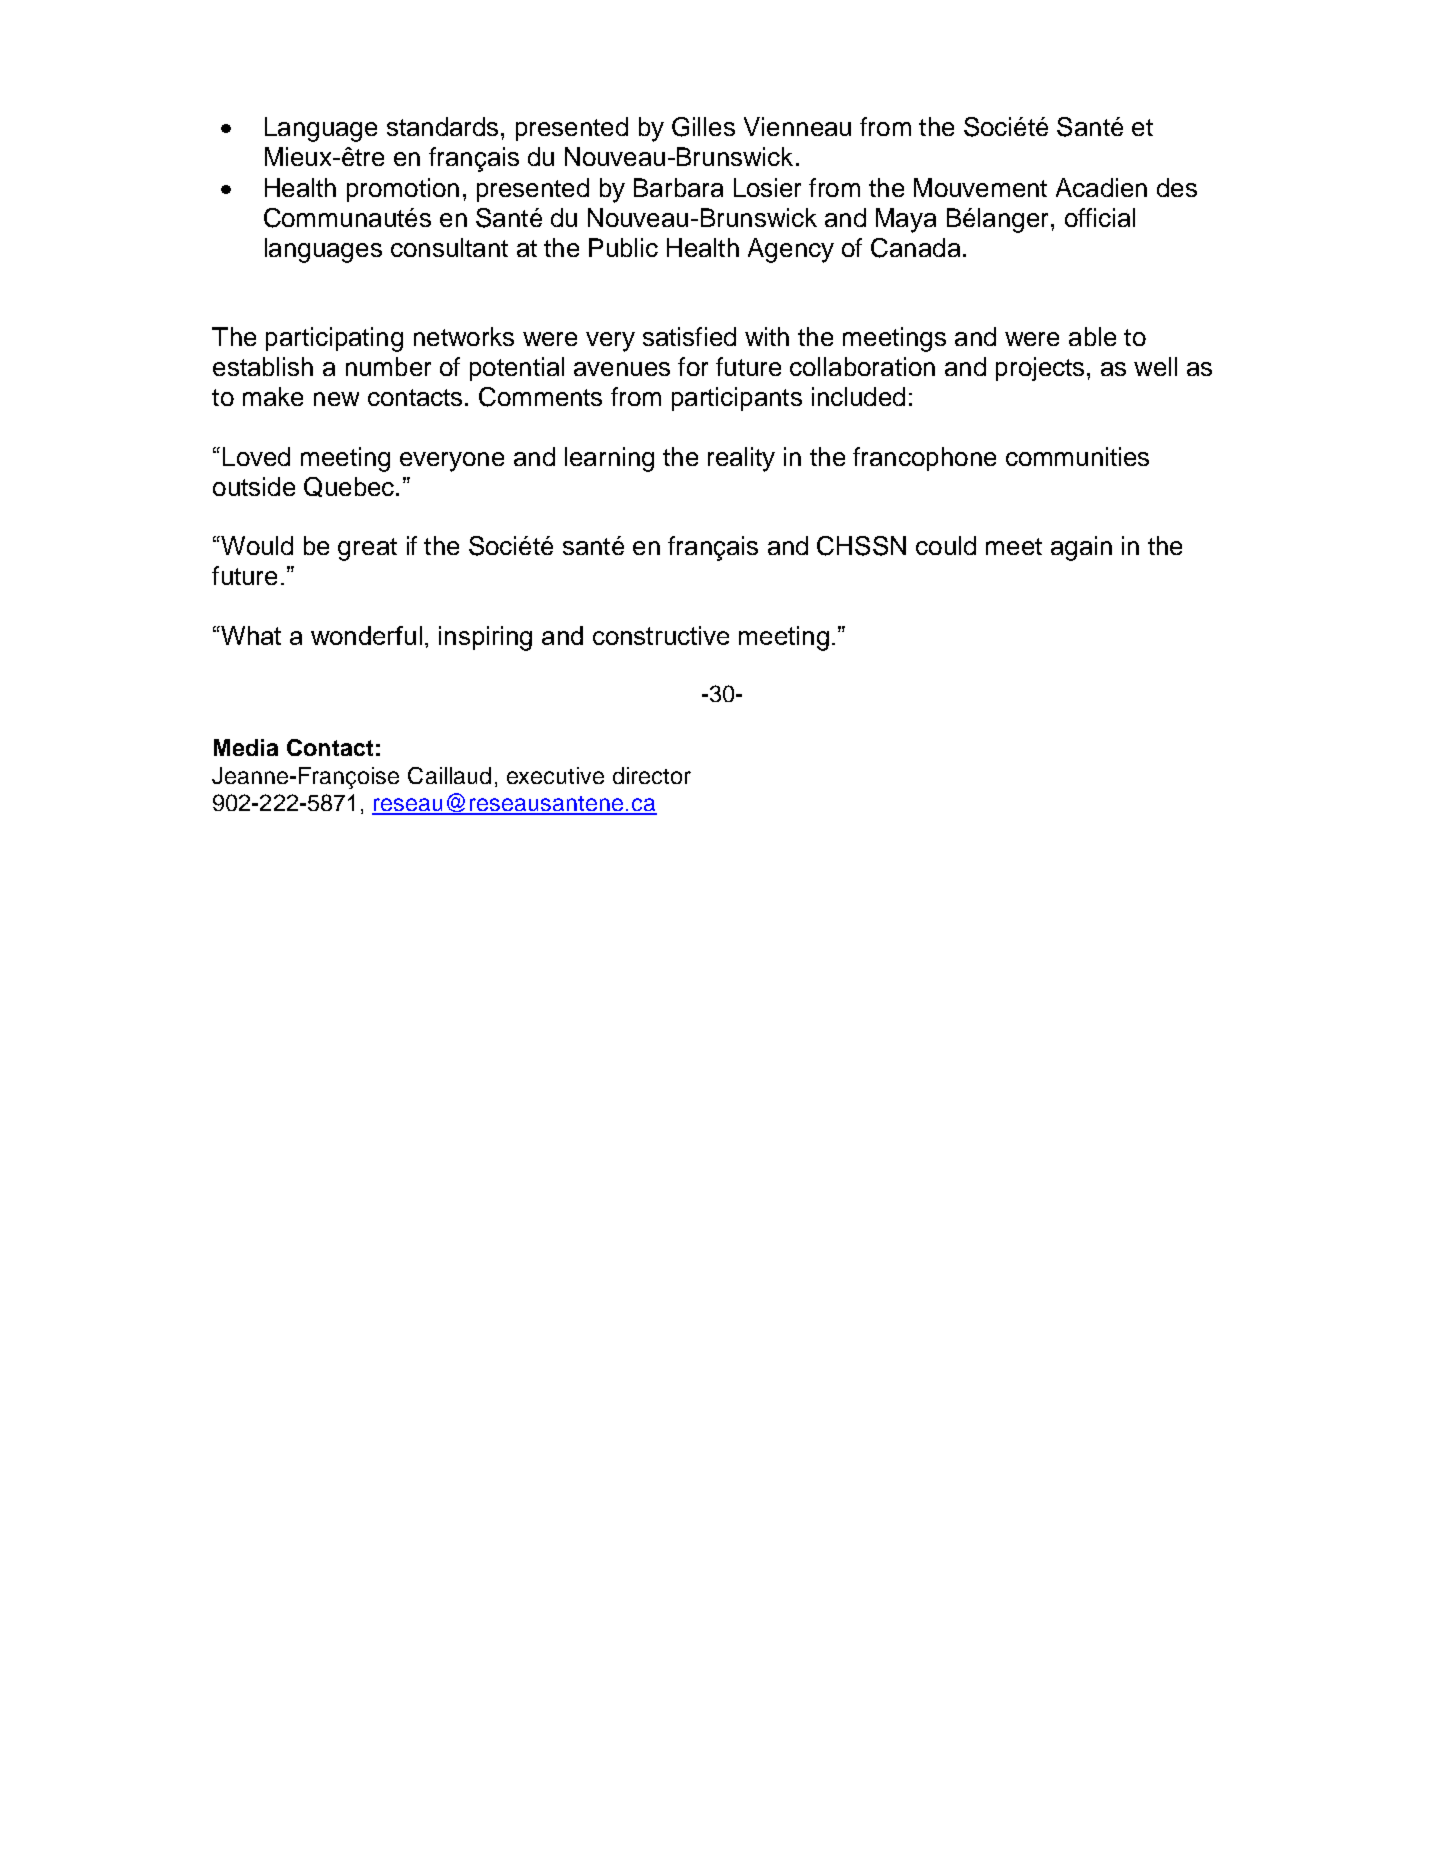 The width and height of the screenshot is (1444, 1868). I want to click on Gilles, so click(703, 127).
